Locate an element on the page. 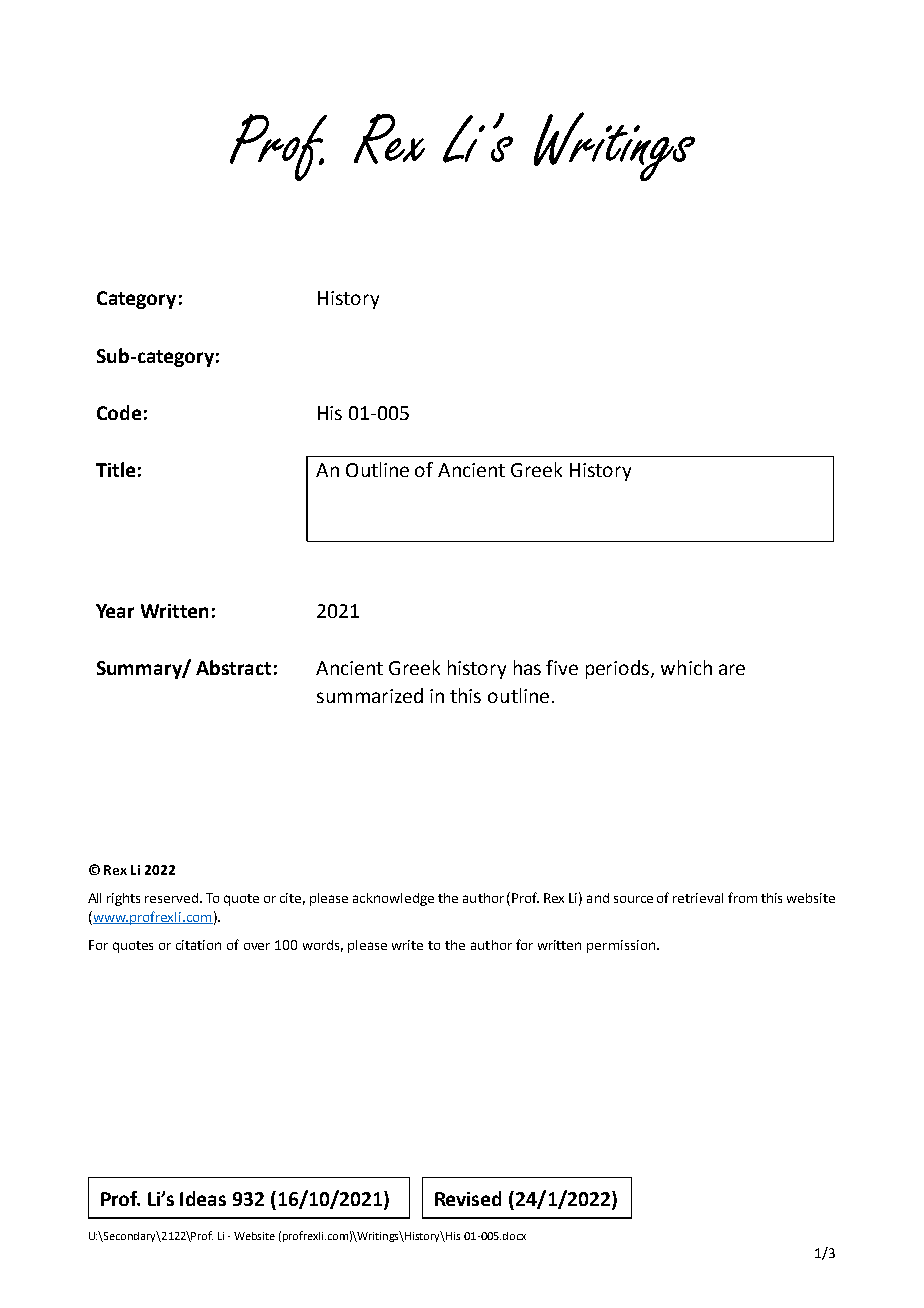 This page has height=1308, width=924. citation is located at coordinates (198, 945).
